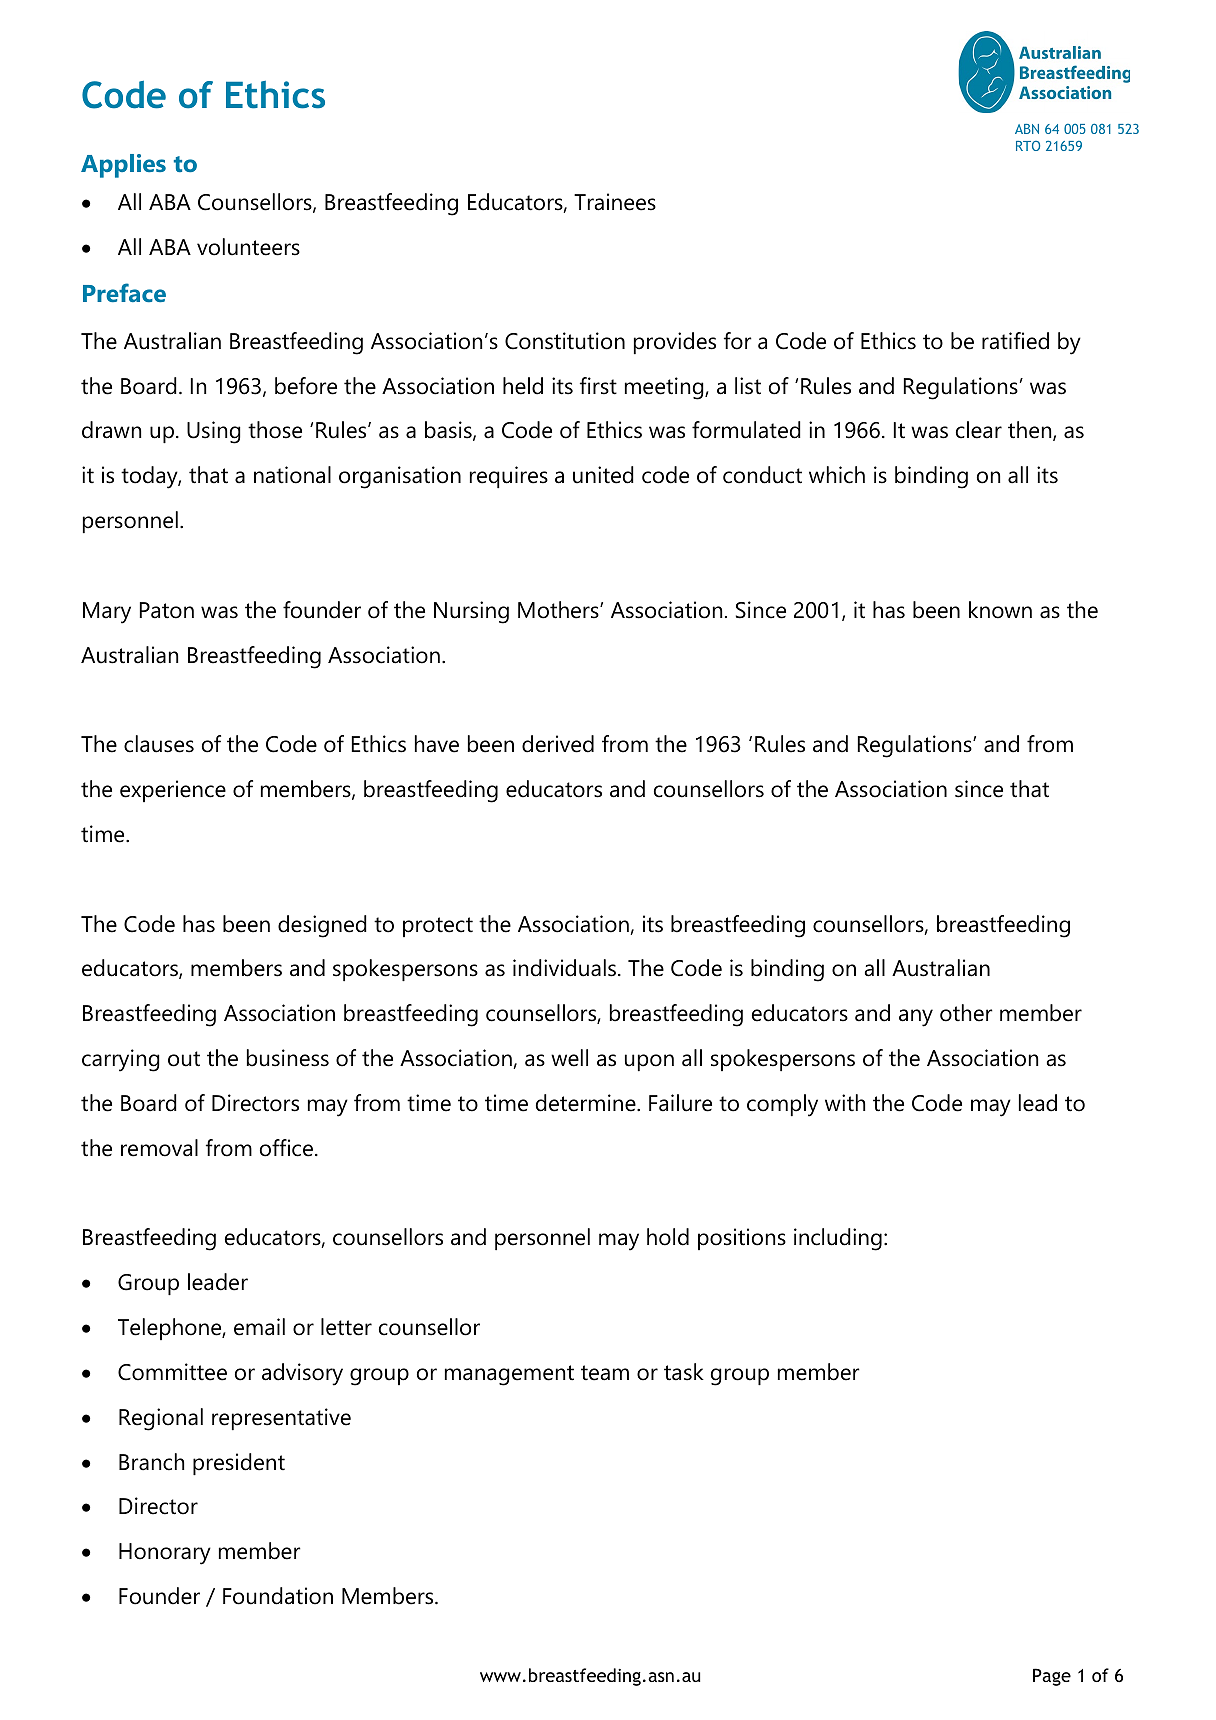  Describe the element at coordinates (1028, 146) in the document. I see `RTO` at that location.
